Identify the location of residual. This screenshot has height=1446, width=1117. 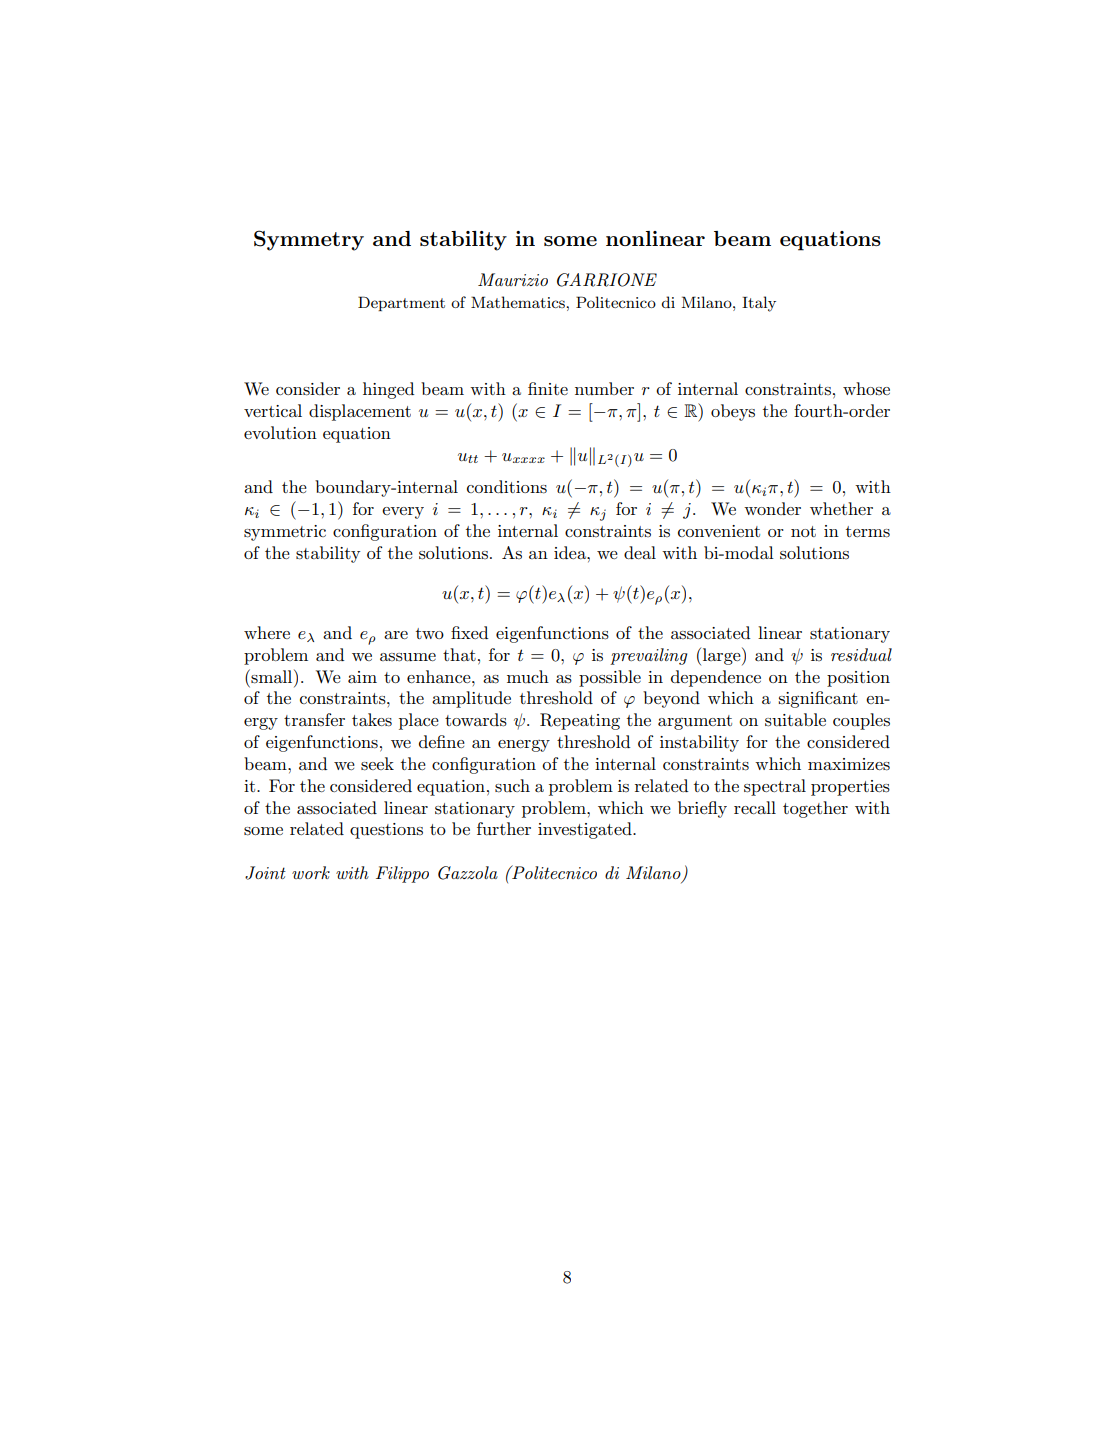
(861, 655).
